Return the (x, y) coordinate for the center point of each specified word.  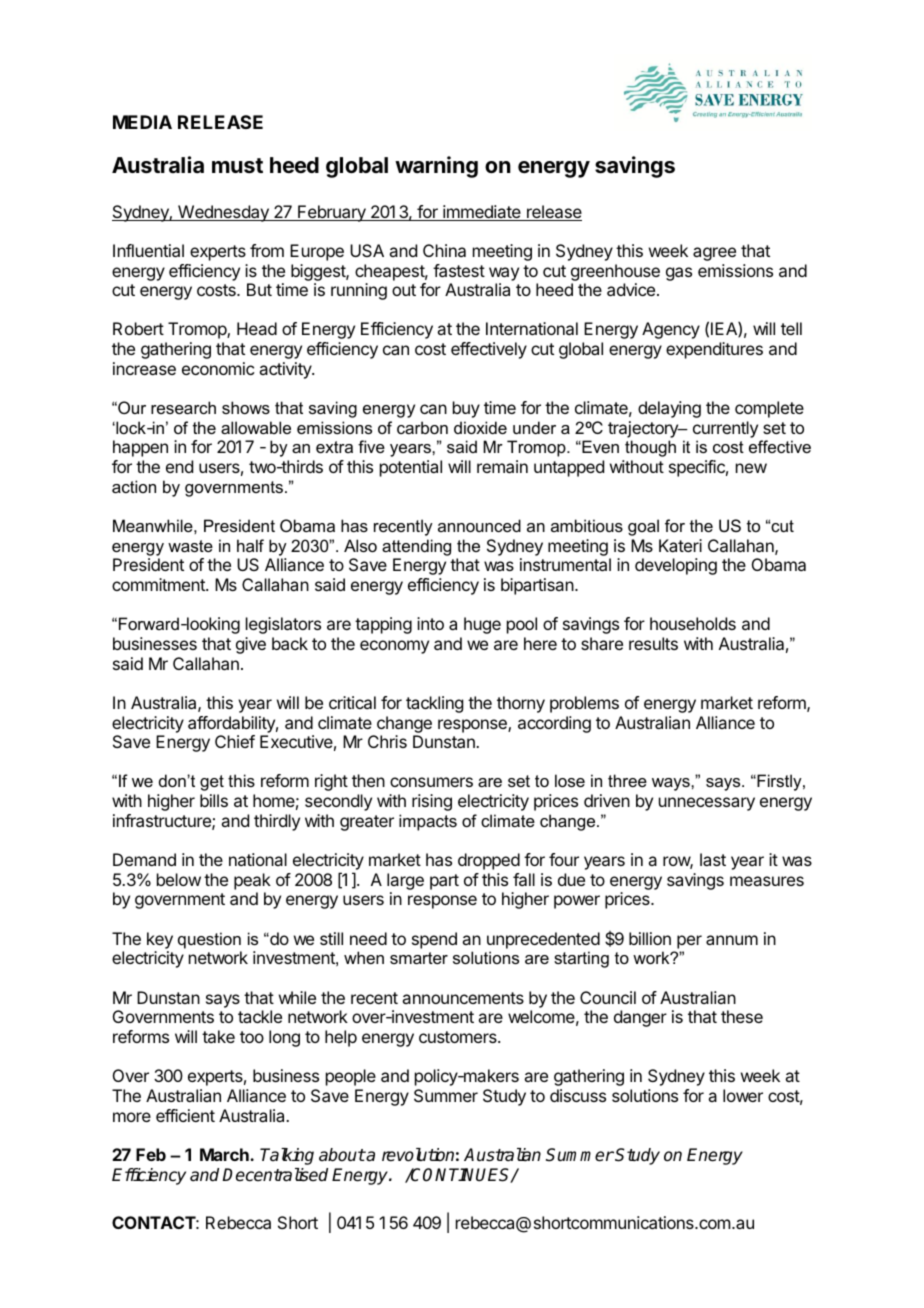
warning (436, 167)
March (225, 1154)
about (342, 1155)
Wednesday (223, 213)
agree (714, 254)
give (251, 645)
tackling (434, 704)
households (693, 623)
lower (743, 1095)
